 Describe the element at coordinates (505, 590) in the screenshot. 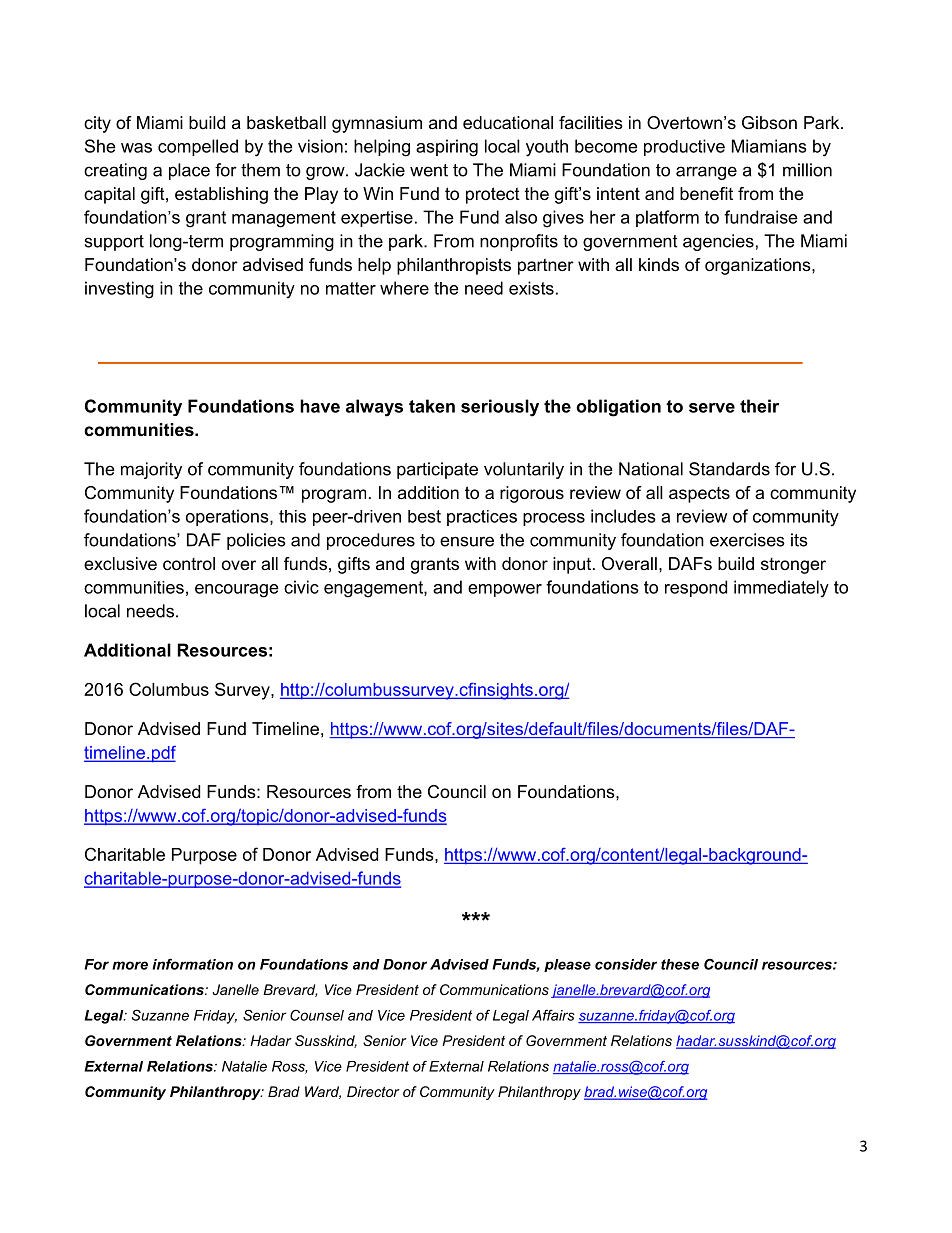

I see `empower` at that location.
